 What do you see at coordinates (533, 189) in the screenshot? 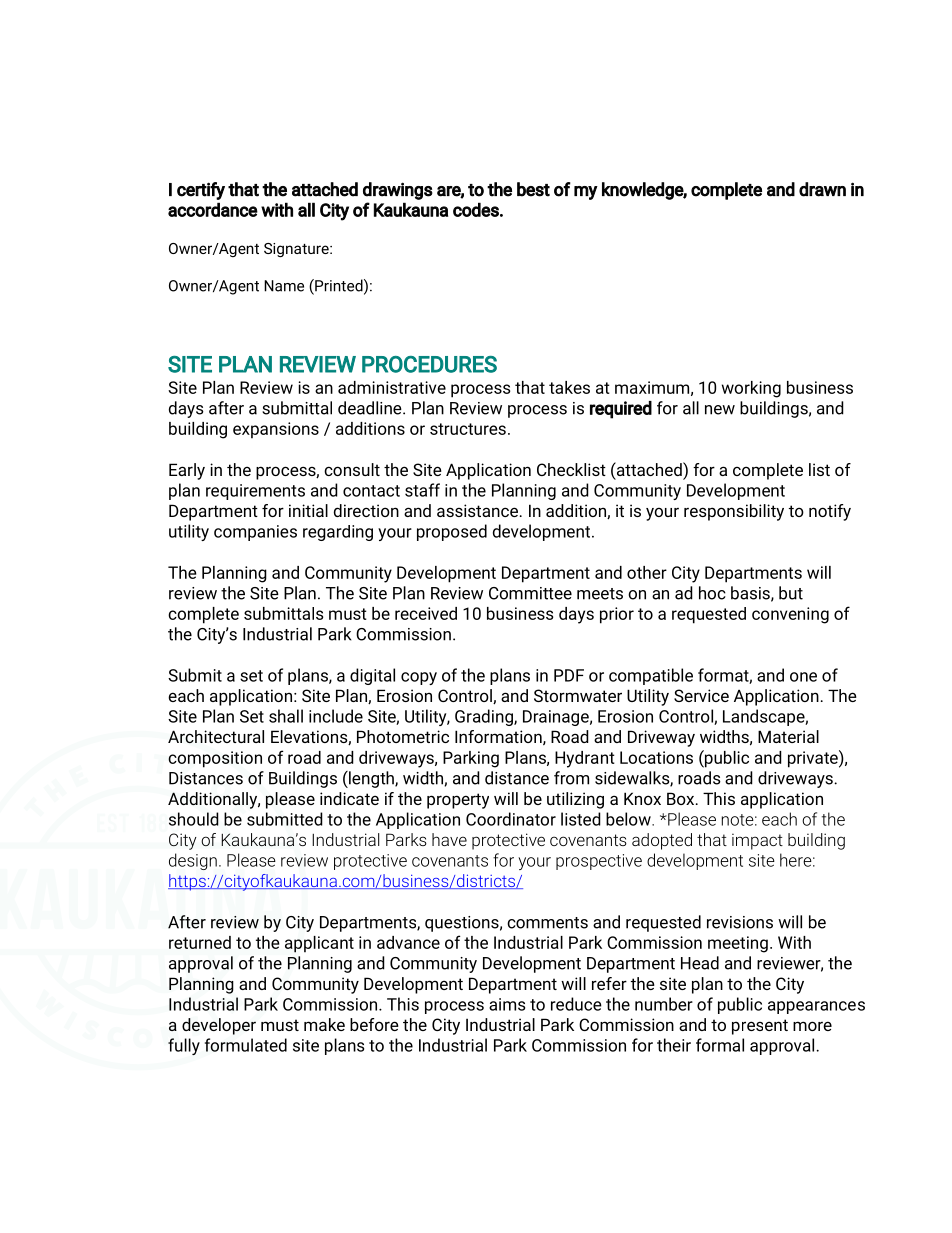
I see `best` at bounding box center [533, 189].
